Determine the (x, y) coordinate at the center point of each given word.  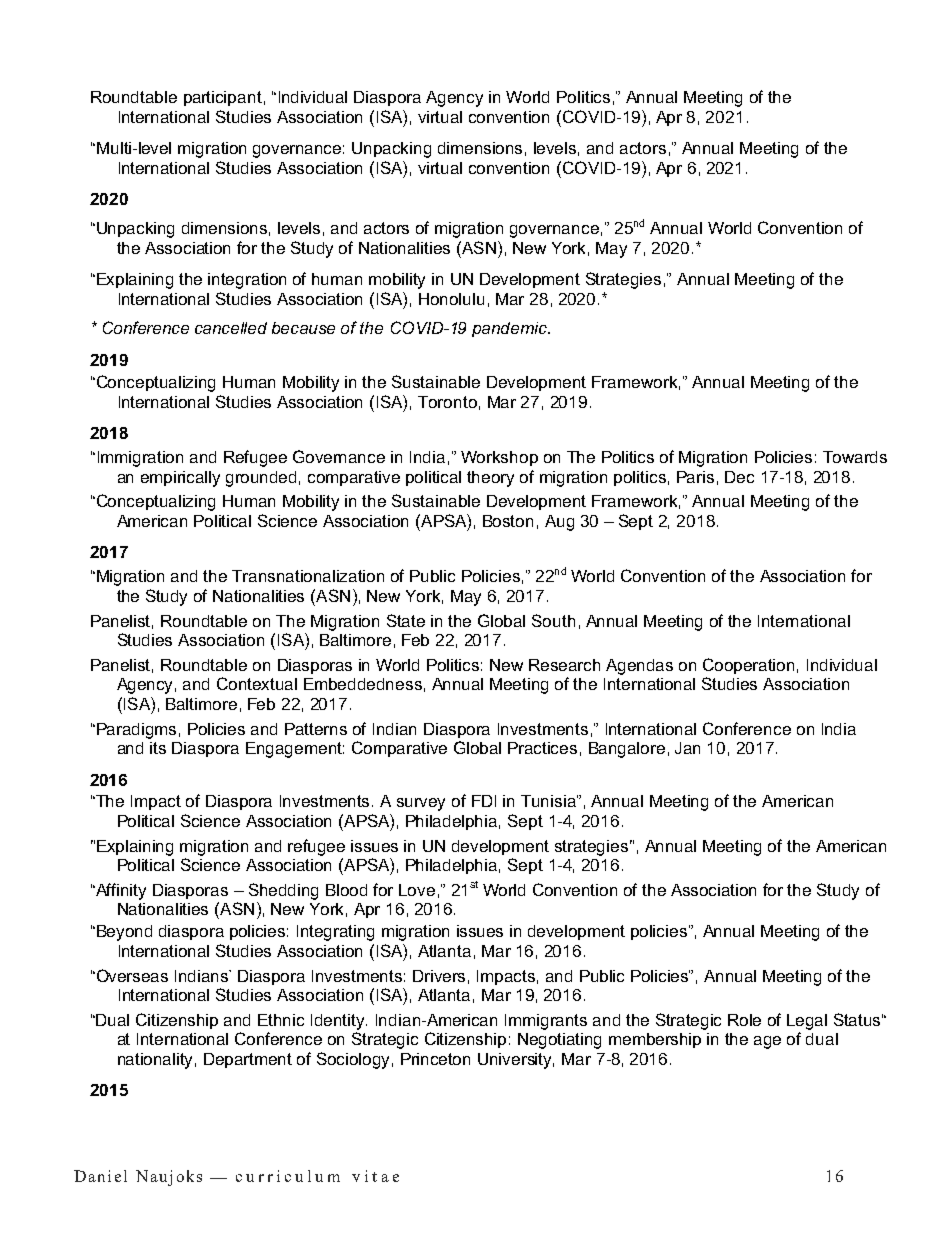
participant (223, 98)
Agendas (639, 667)
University (516, 1061)
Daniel (100, 1176)
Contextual (257, 683)
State (406, 620)
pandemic (511, 329)
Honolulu (451, 299)
